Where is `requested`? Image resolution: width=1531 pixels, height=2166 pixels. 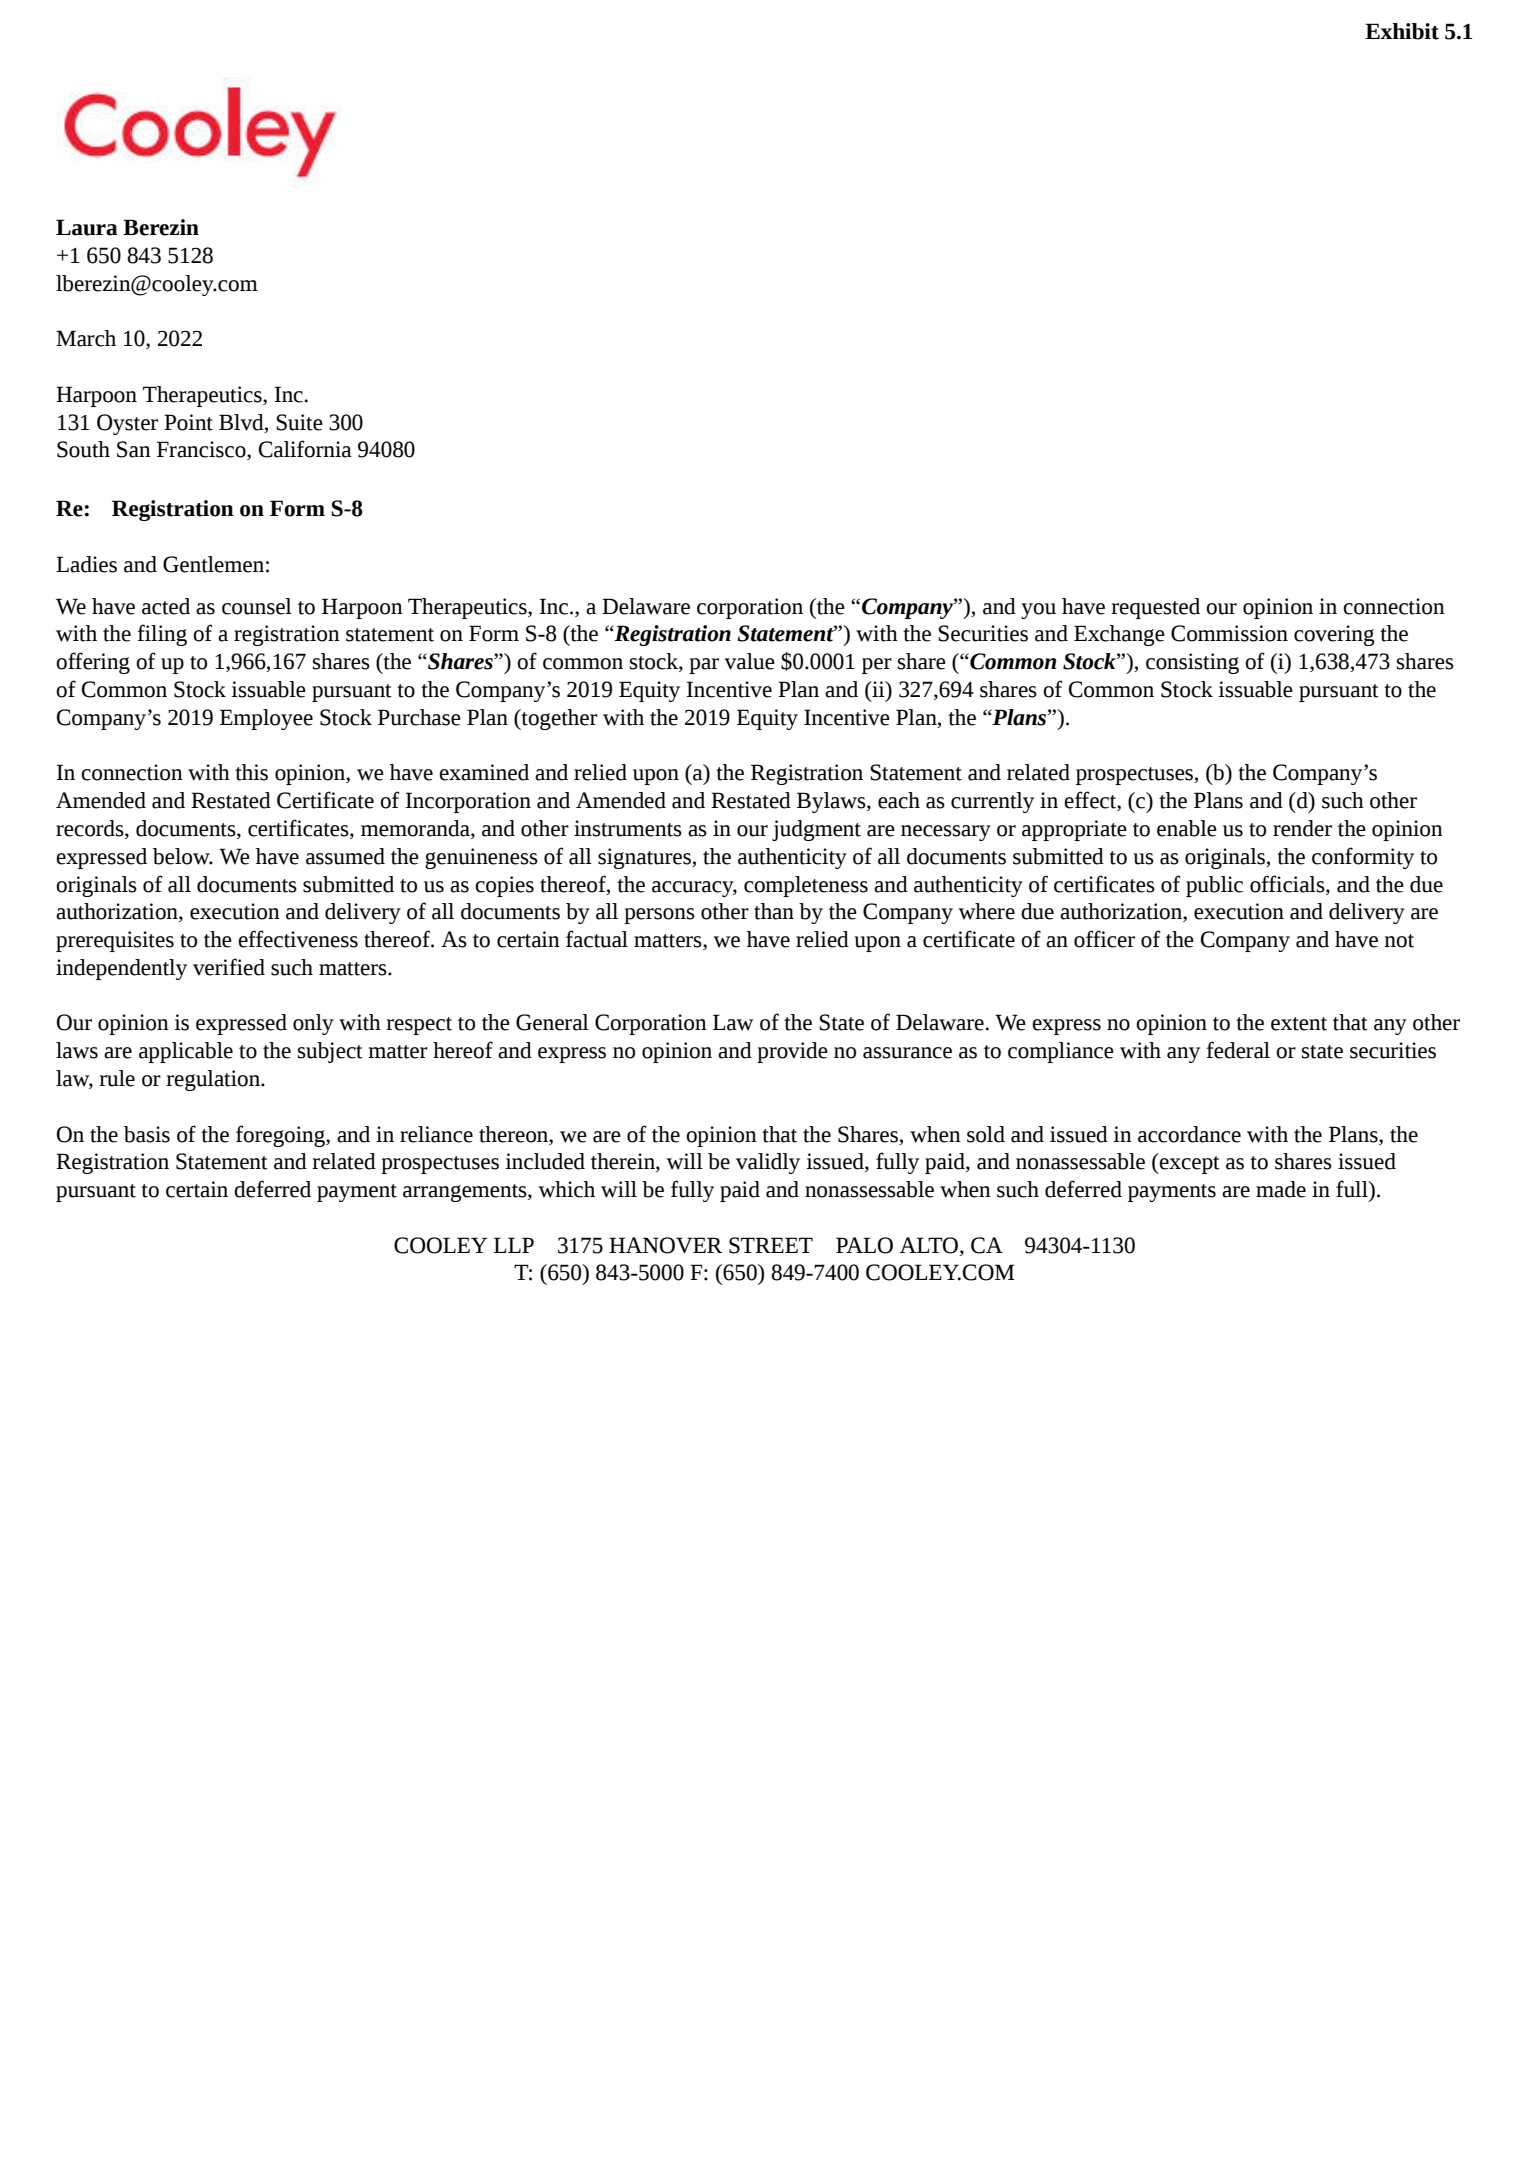
requested is located at coordinates (1155, 608).
